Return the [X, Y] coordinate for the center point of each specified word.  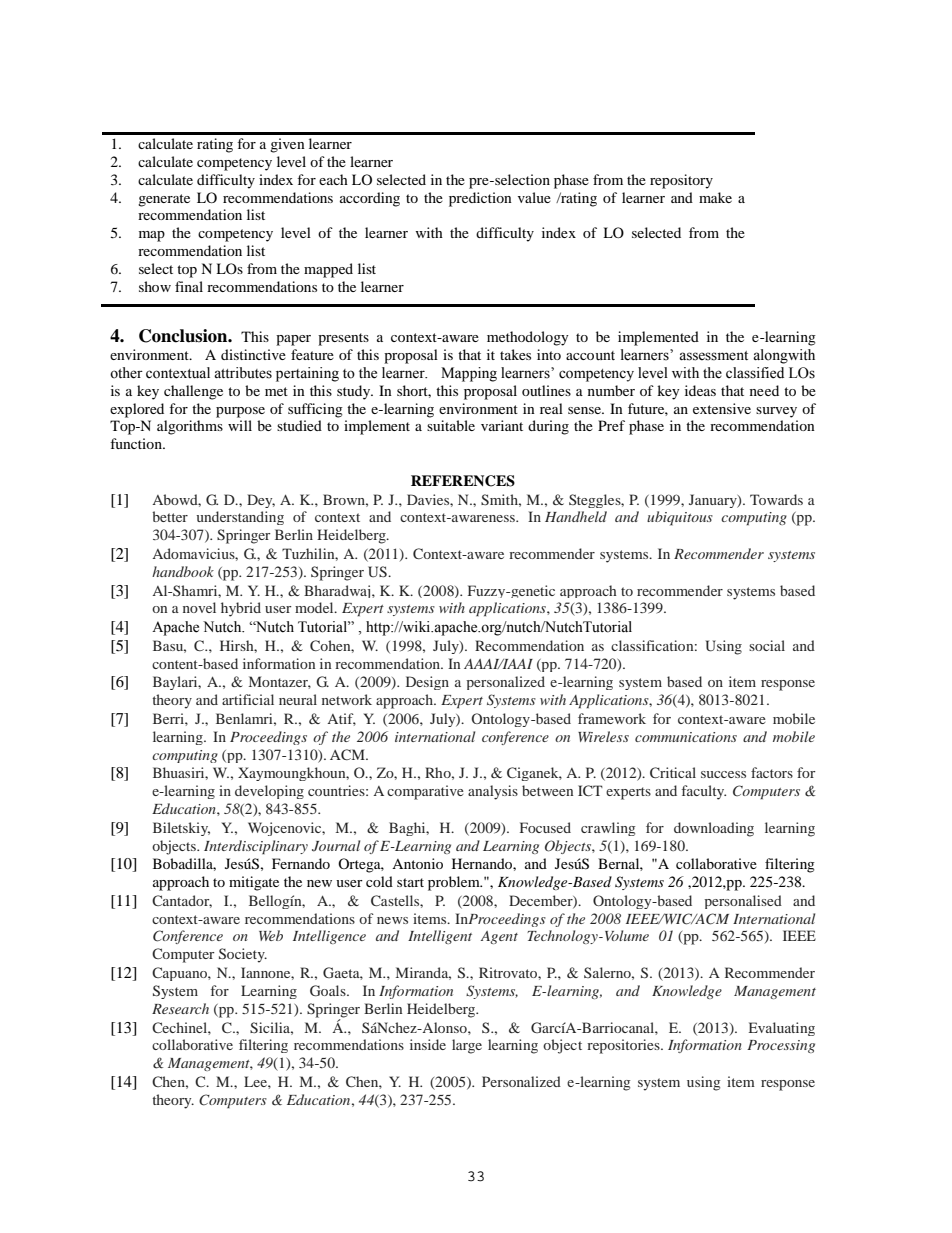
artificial [248, 699]
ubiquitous [680, 518]
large [467, 1046]
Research [180, 1008]
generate [164, 200]
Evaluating [782, 1029]
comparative [425, 792]
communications [686, 737]
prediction [480, 199]
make [715, 197]
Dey [261, 501]
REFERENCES [463, 481]
